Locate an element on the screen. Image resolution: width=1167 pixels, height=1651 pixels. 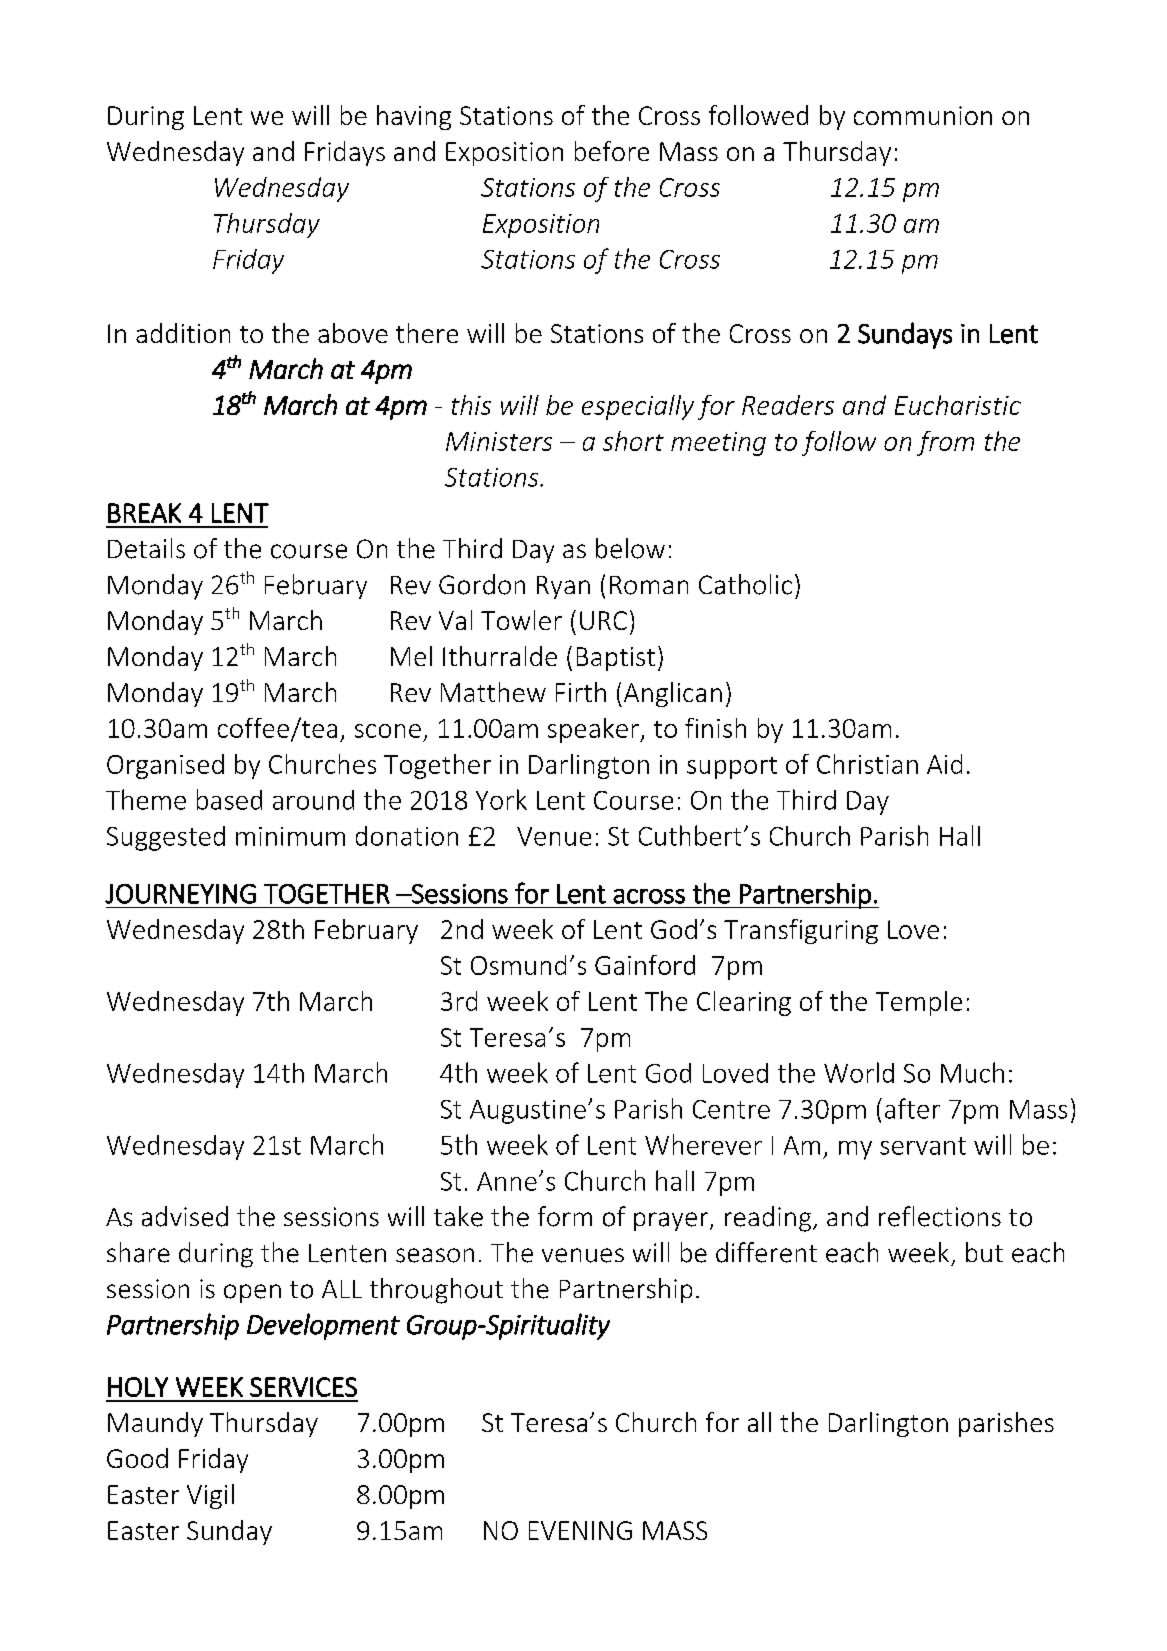
based is located at coordinates (229, 799).
